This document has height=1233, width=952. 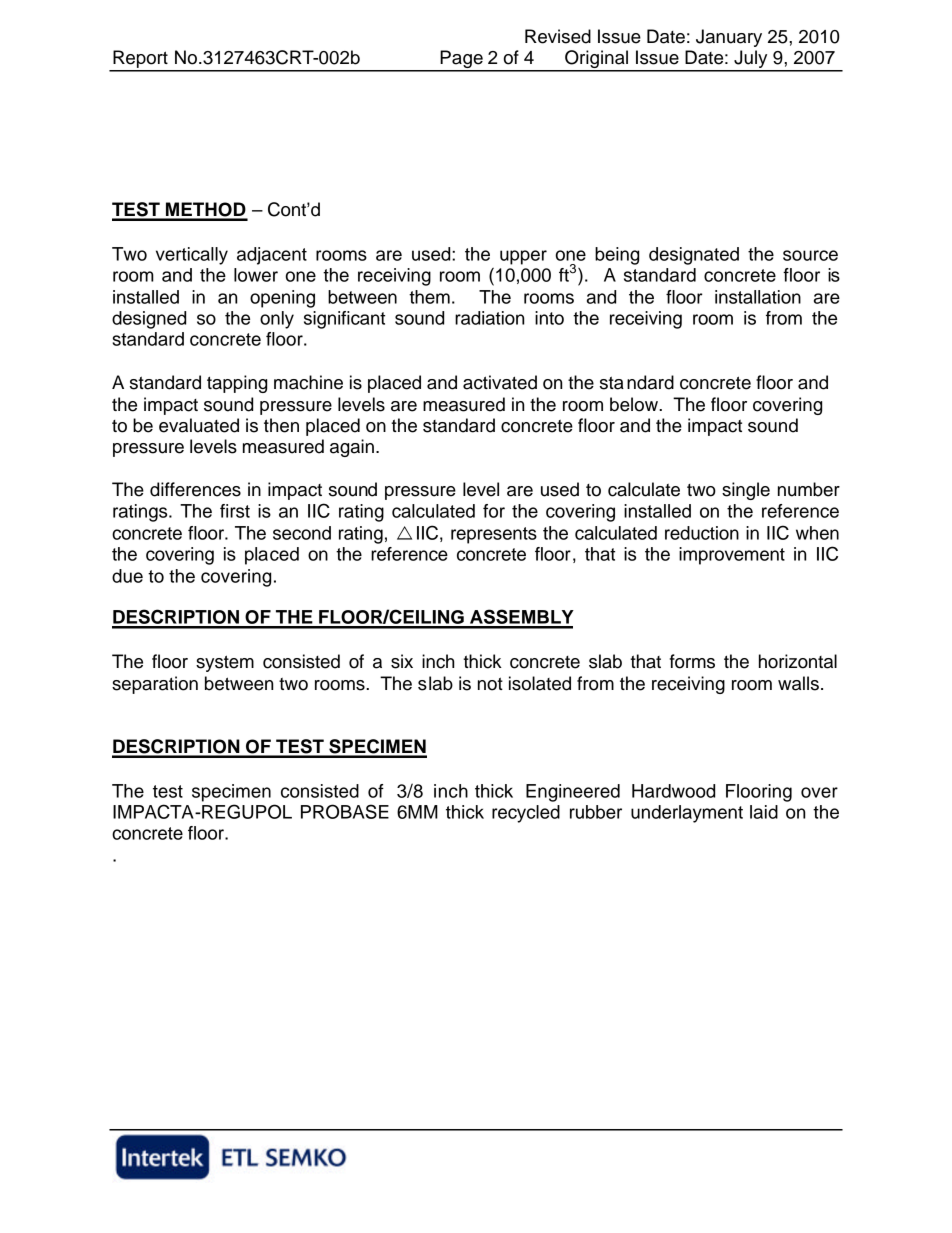 What do you see at coordinates (764, 812) in the document?
I see `laid` at bounding box center [764, 812].
